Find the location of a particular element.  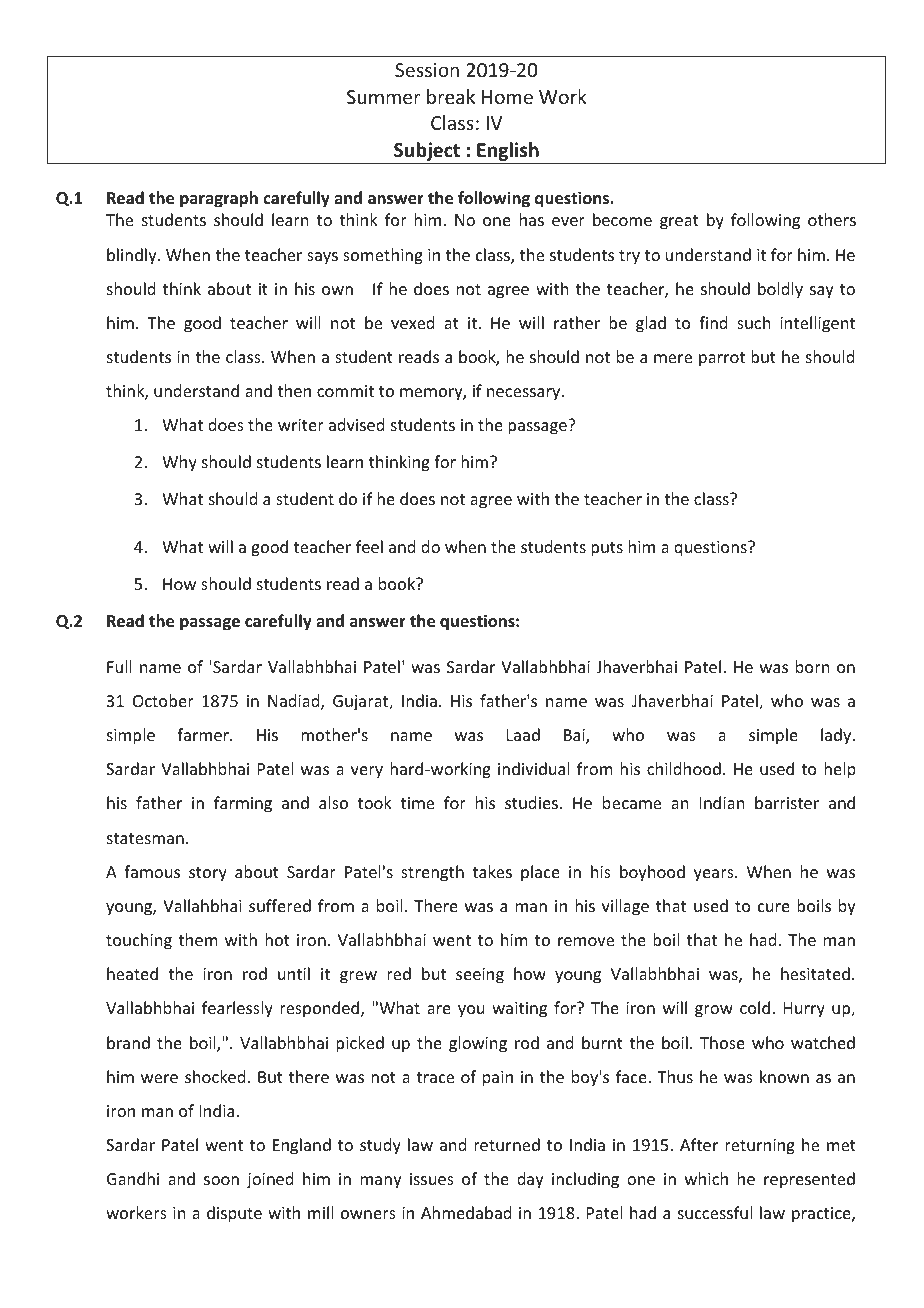

studies is located at coordinates (531, 802).
